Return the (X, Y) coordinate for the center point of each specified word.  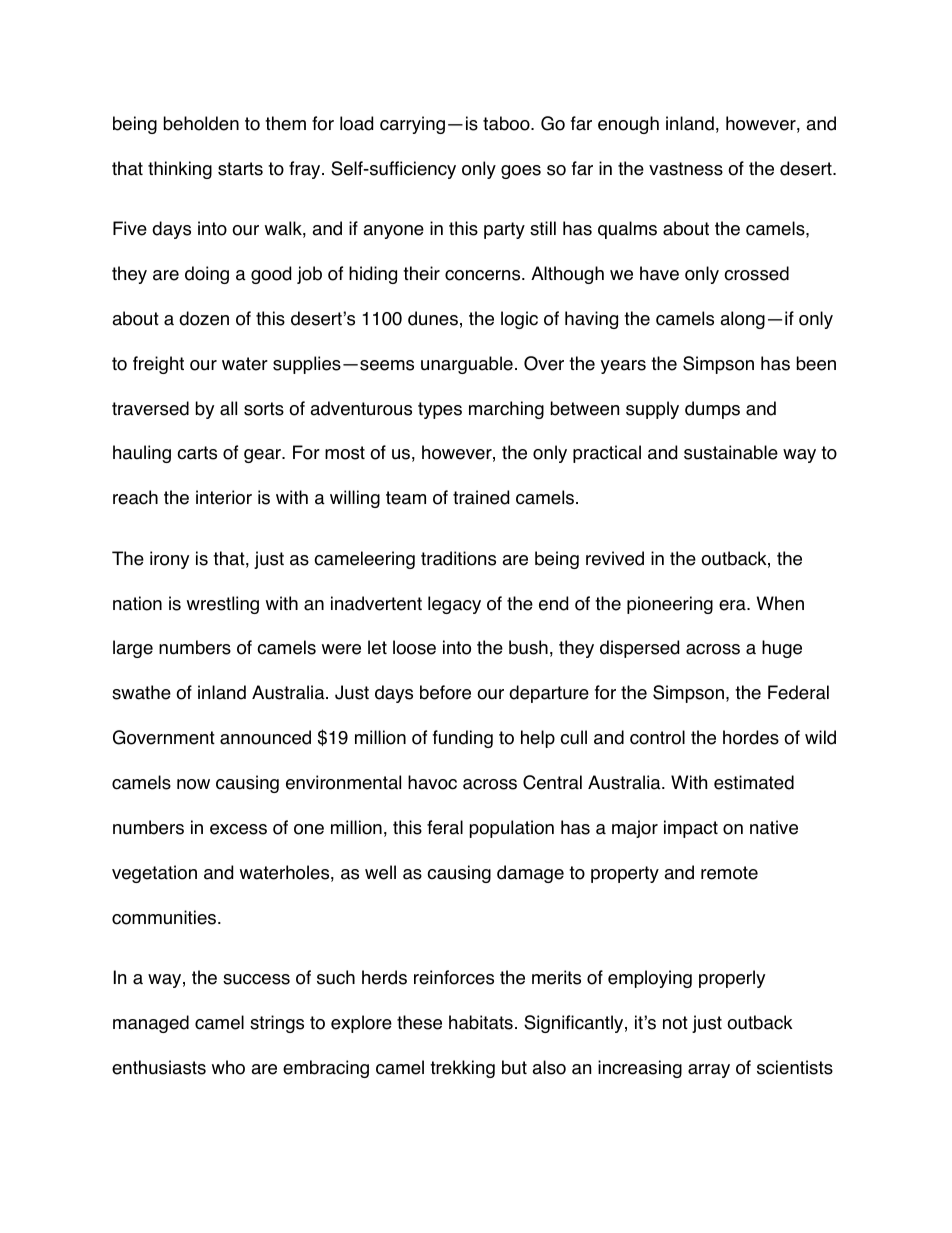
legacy (454, 605)
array (709, 1071)
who (228, 1067)
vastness (686, 169)
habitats (481, 1022)
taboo (507, 123)
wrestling (223, 605)
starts (240, 169)
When (780, 603)
